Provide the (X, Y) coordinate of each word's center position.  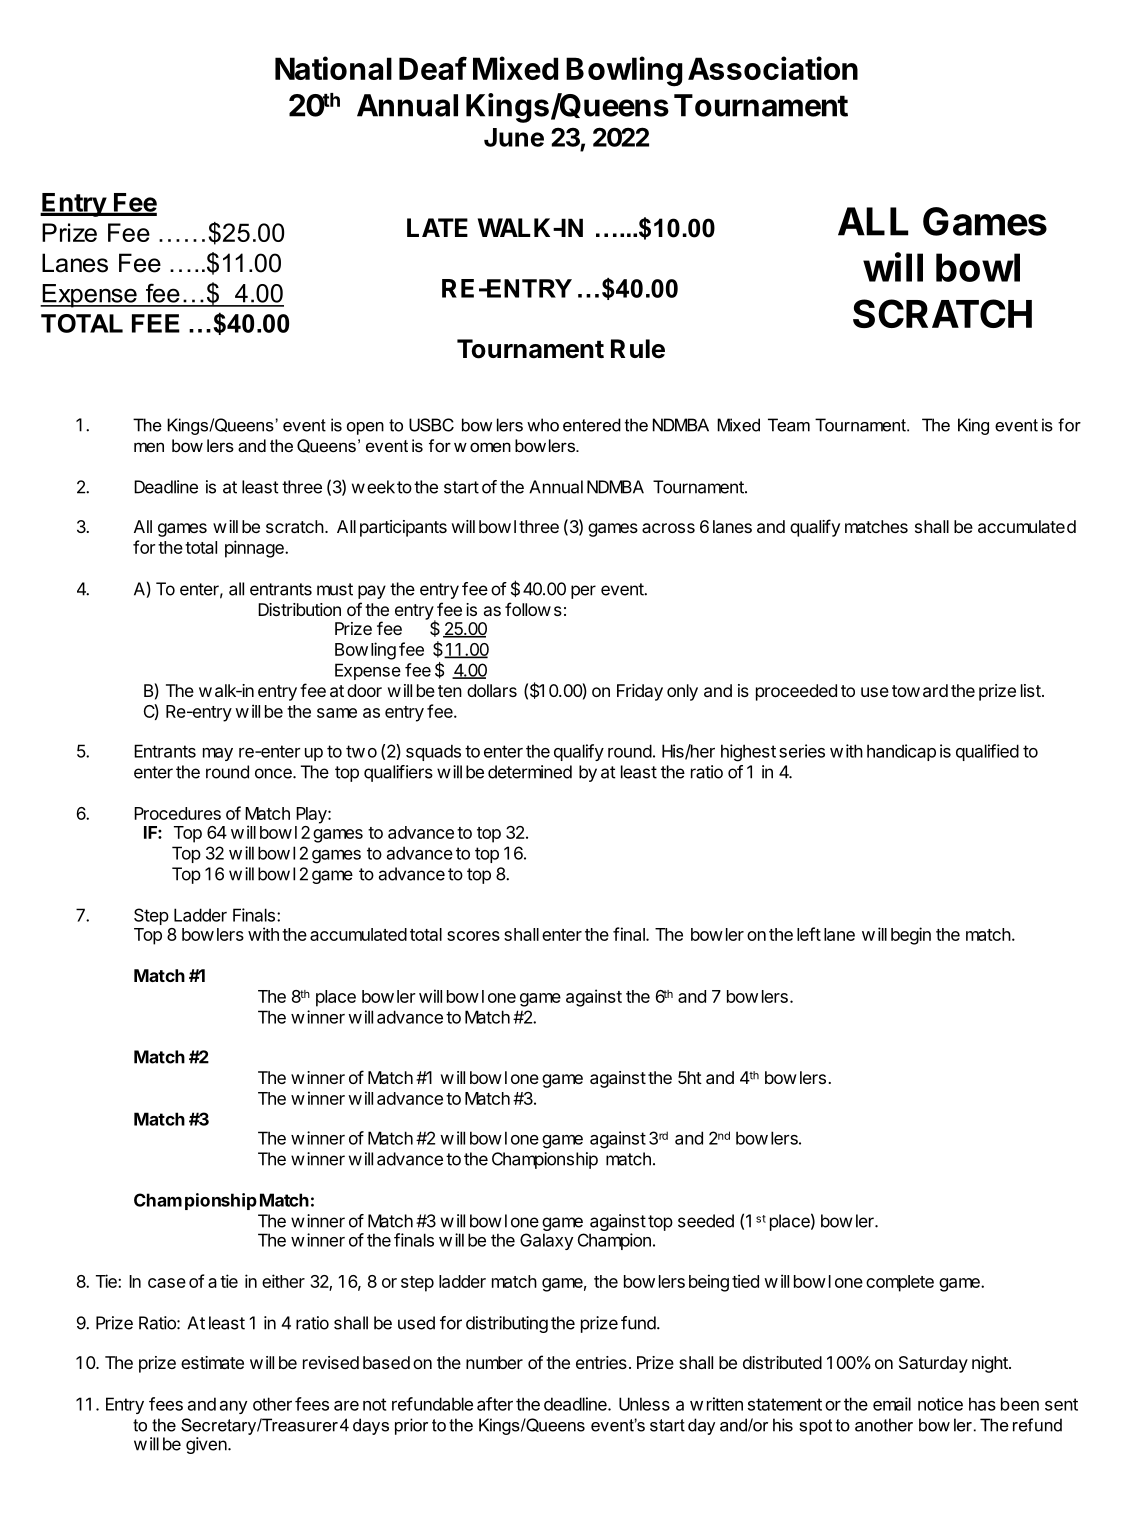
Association (773, 68)
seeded (706, 1221)
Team (789, 425)
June (514, 137)
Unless (644, 1404)
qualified (987, 752)
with (263, 934)
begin (911, 936)
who (543, 425)
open (365, 428)
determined (530, 772)
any (233, 1407)
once (274, 773)
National (333, 68)
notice (940, 1404)
